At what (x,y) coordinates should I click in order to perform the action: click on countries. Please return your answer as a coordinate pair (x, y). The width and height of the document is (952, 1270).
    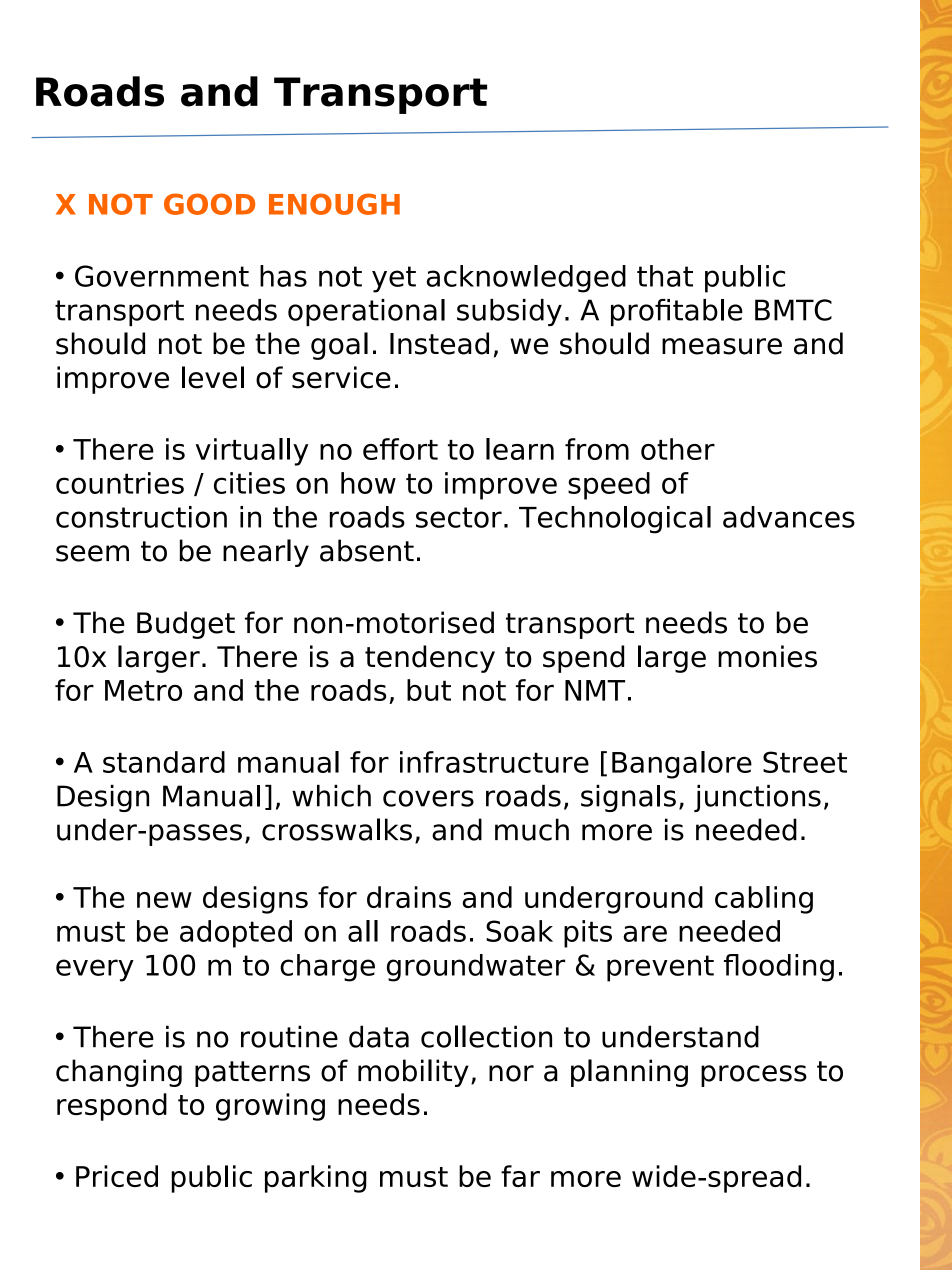
    Looking at the image, I should click on (120, 483).
